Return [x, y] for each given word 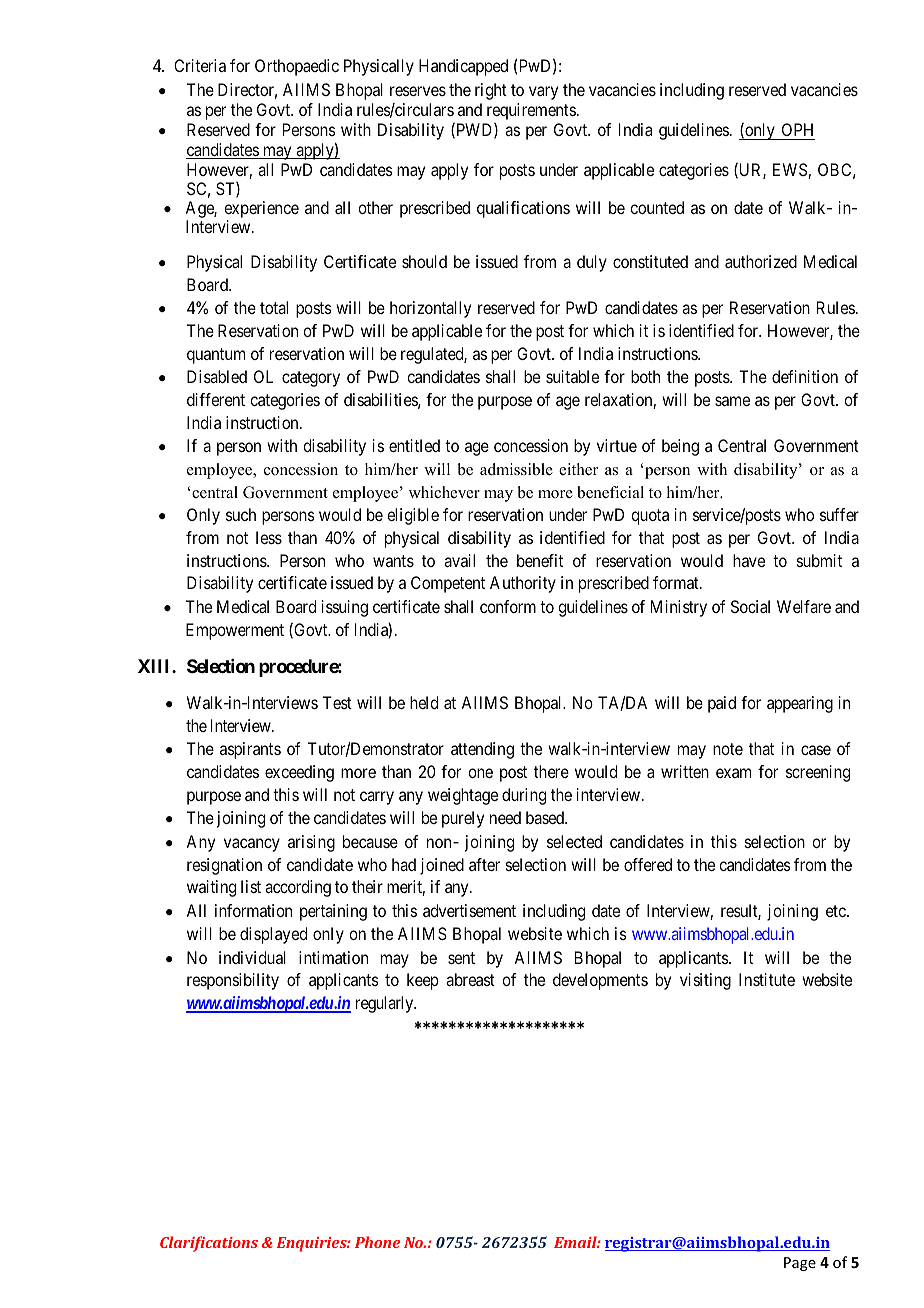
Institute [767, 979]
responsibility [233, 981]
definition [805, 376]
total [274, 307]
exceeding [299, 773]
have [749, 560]
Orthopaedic [297, 67]
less [269, 537]
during [524, 796]
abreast [470, 979]
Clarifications [209, 1244]
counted [657, 207]
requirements [531, 111]
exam [733, 773]
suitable [572, 376]
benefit [540, 560]
